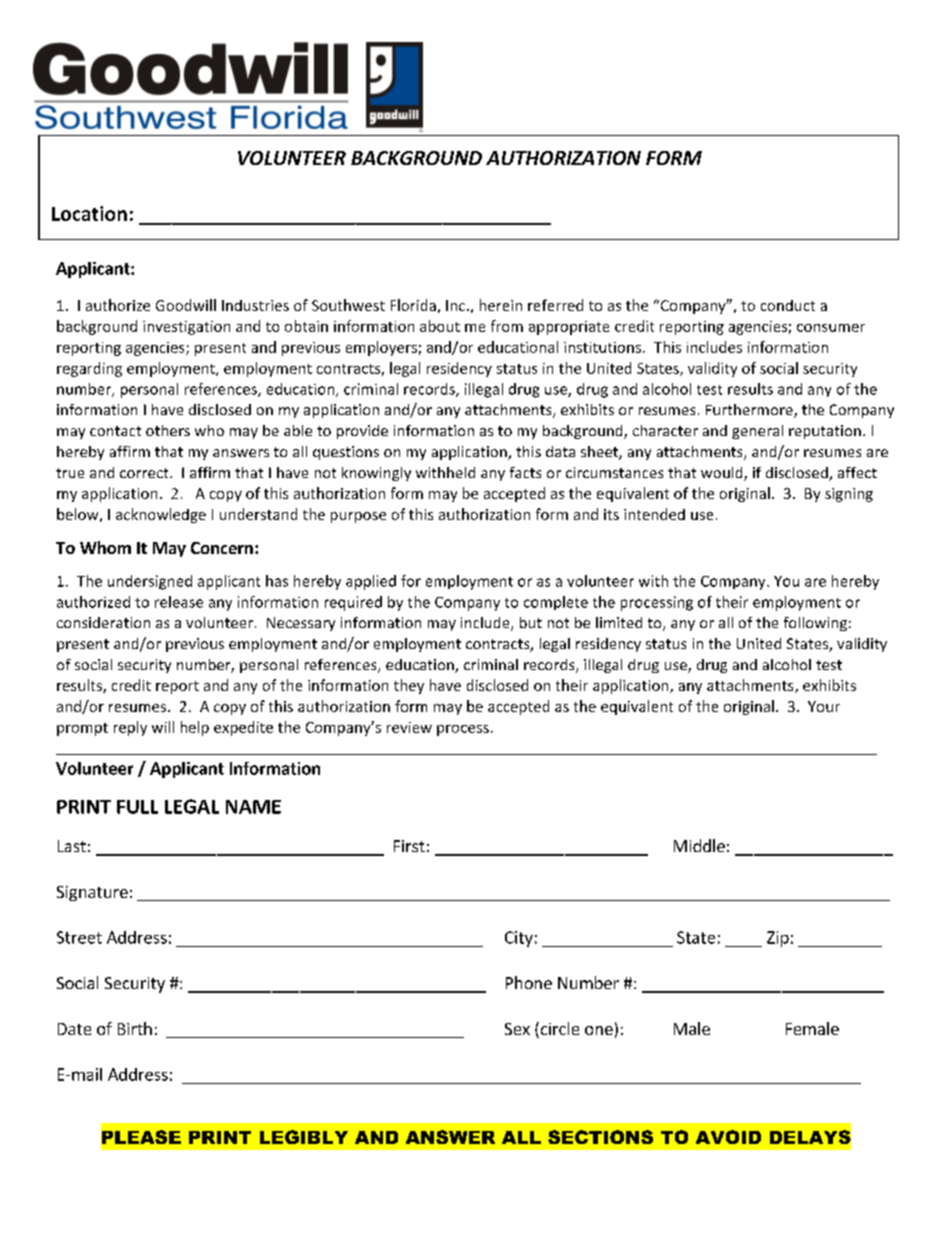  I want to click on facts, so click(525, 472).
